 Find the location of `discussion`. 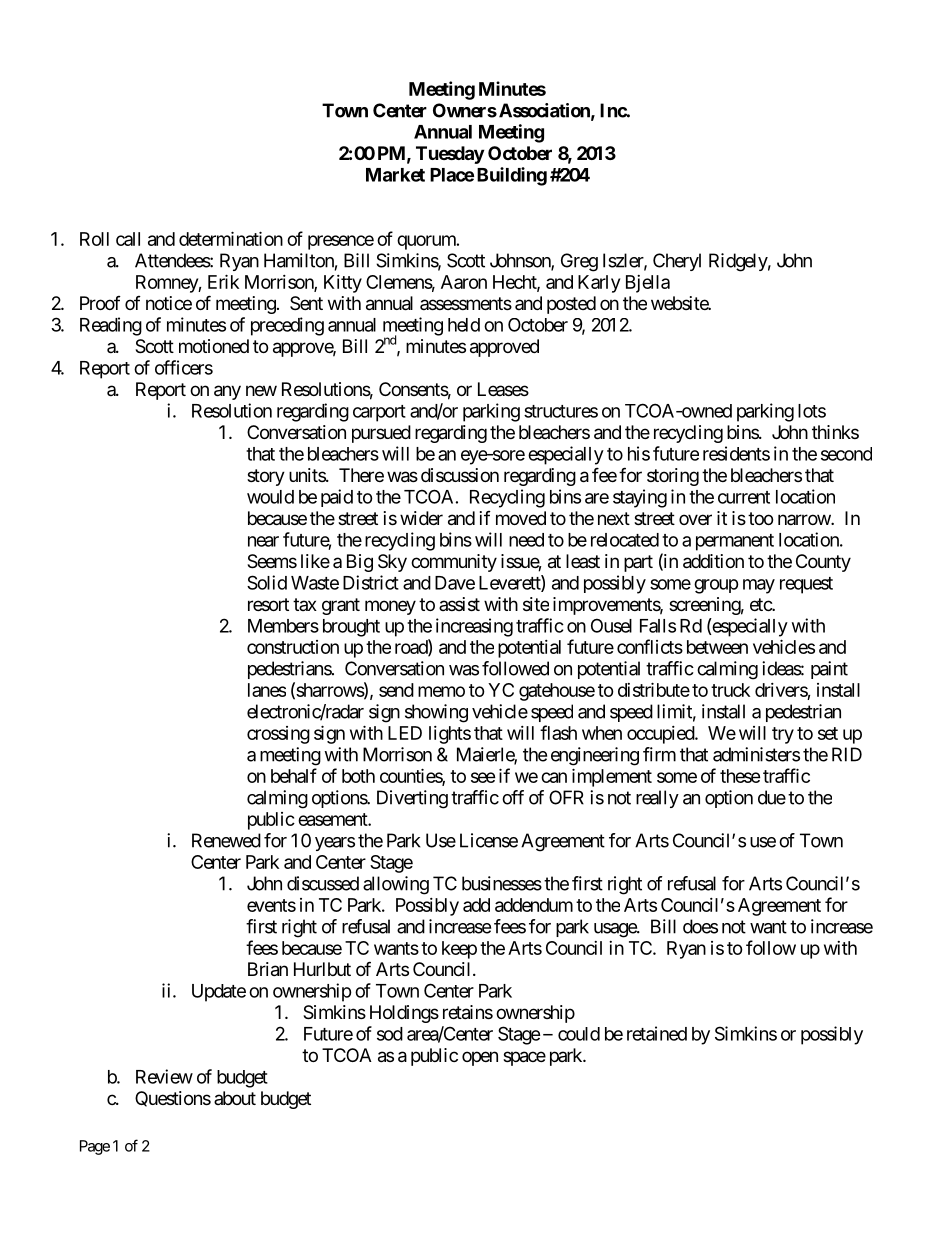

discussion is located at coordinates (460, 475).
